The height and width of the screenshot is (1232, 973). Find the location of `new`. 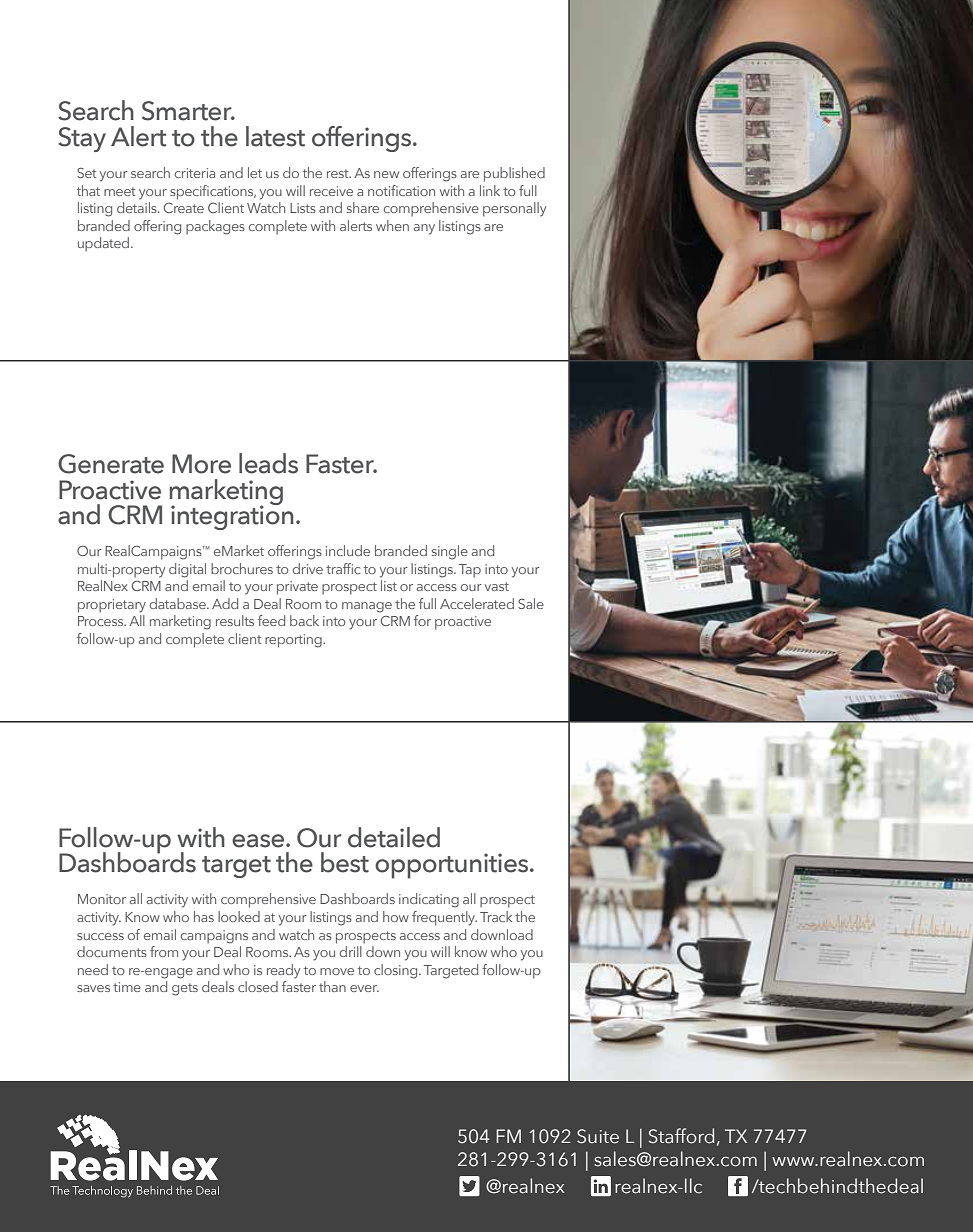

new is located at coordinates (386, 174).
